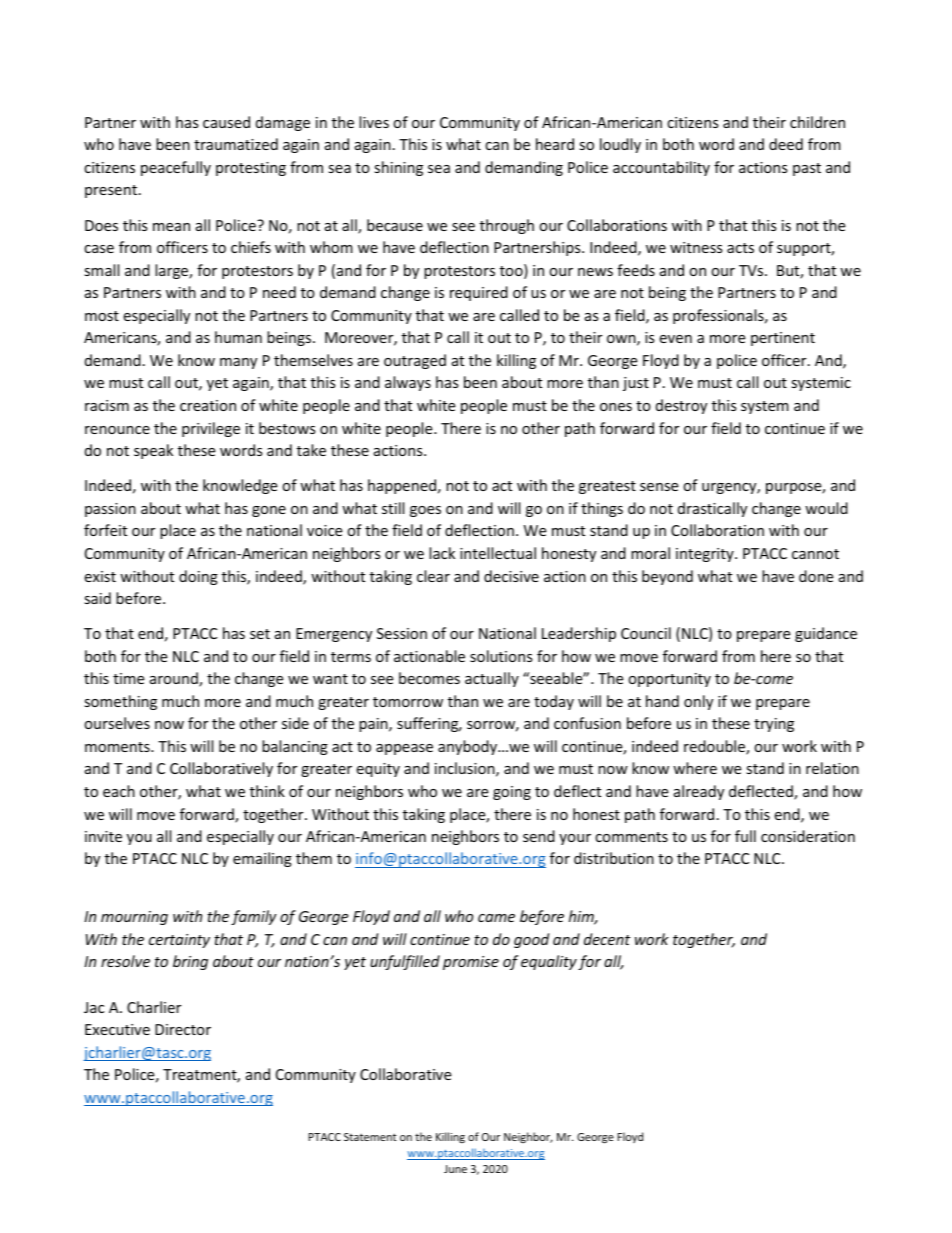 Image resolution: width=952 pixels, height=1233 pixels. I want to click on traumatized, so click(236, 144).
